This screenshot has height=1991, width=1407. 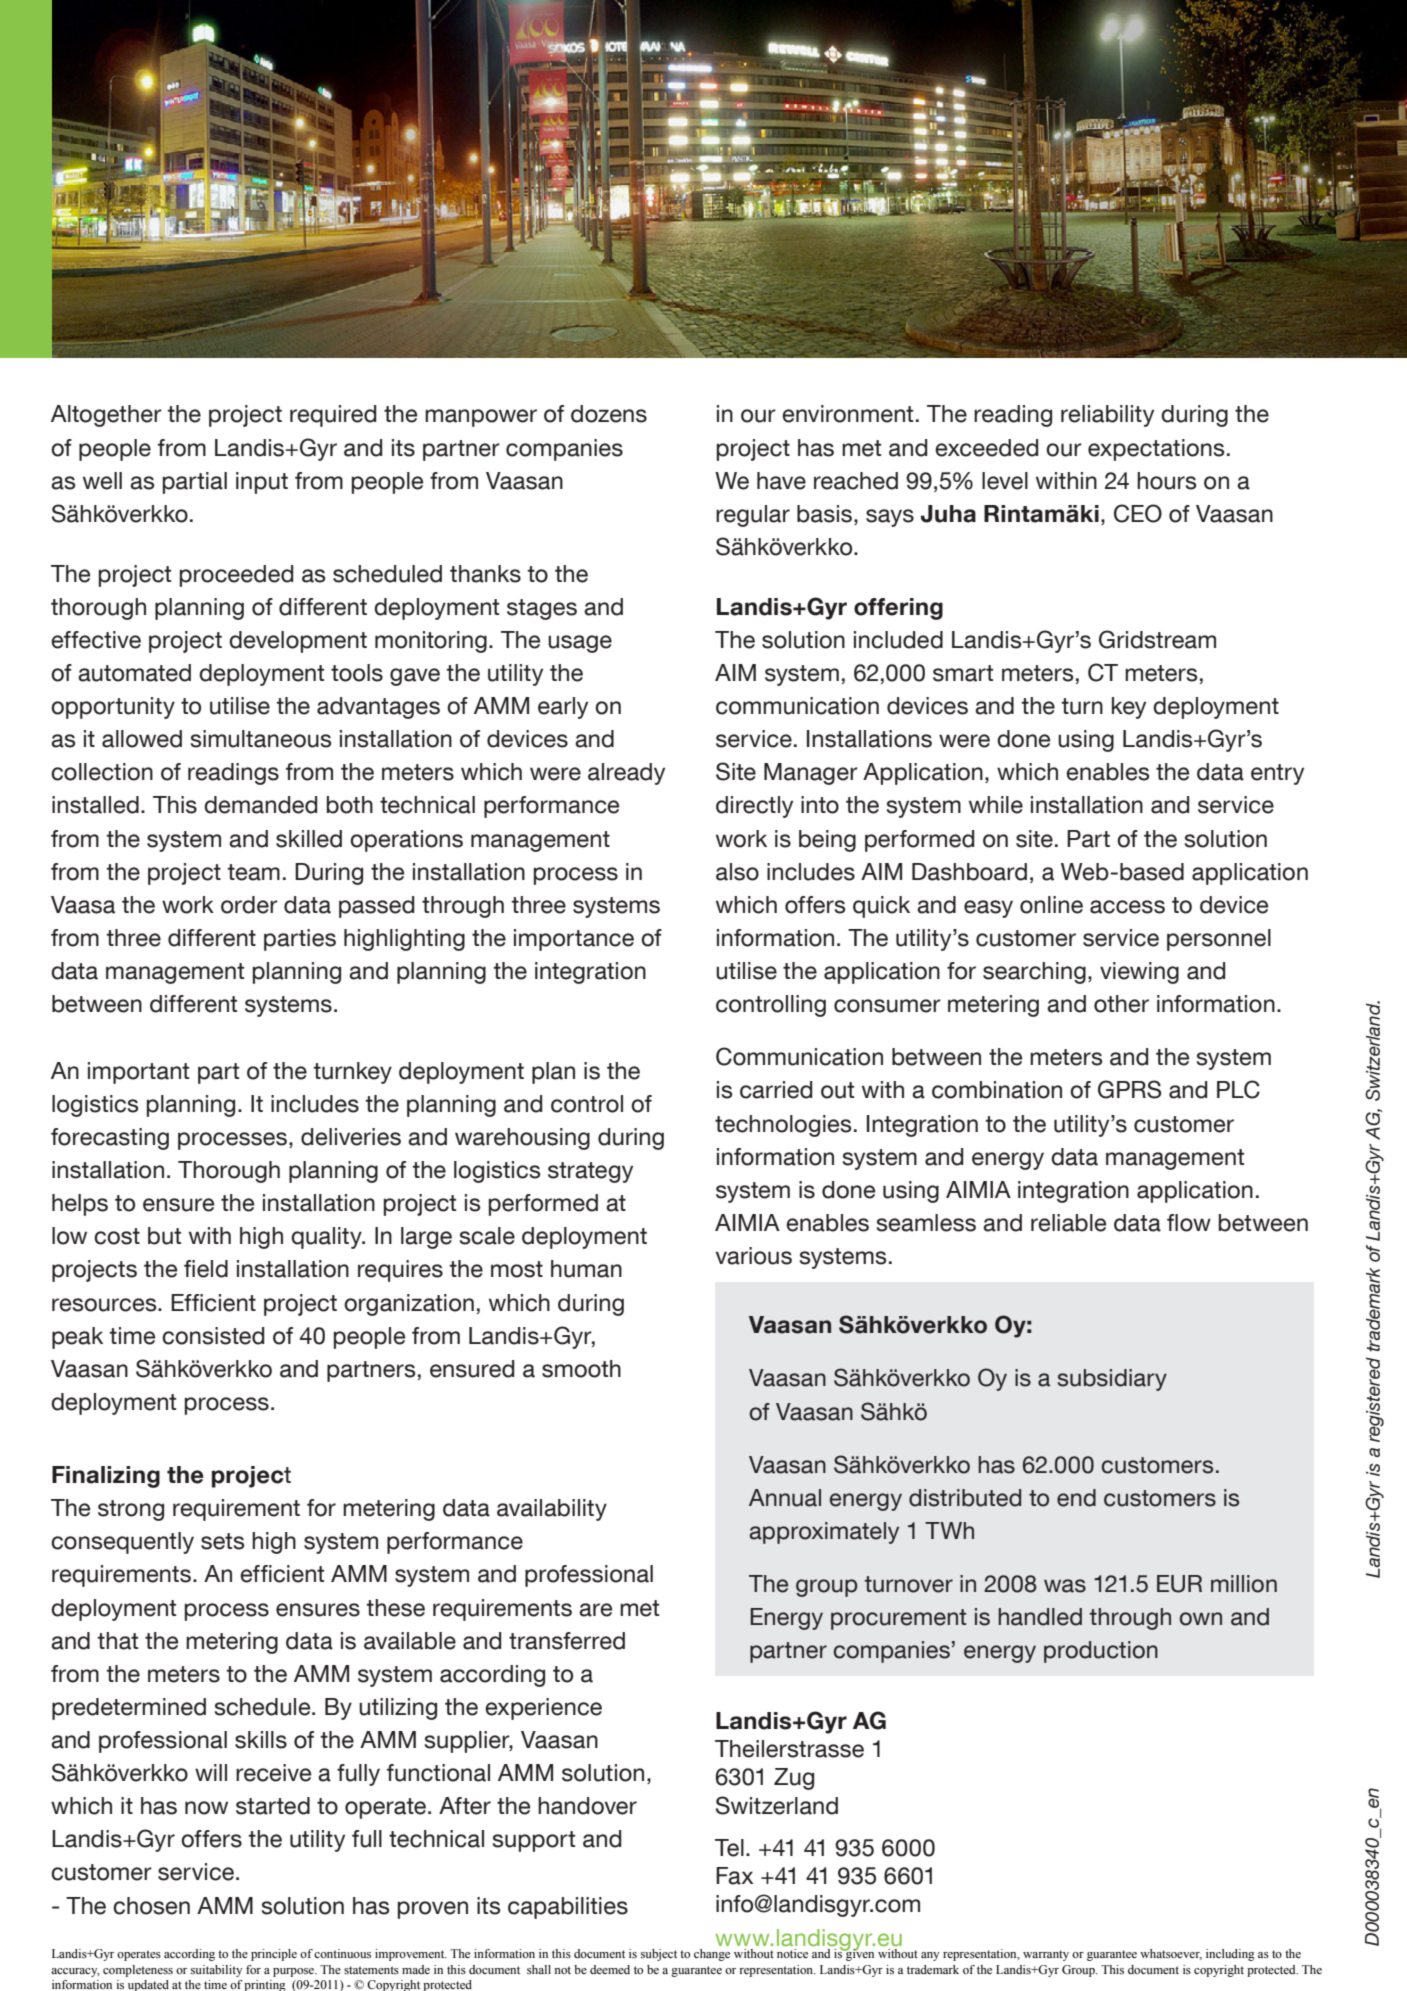 I want to click on Annual, so click(x=785, y=1498).
